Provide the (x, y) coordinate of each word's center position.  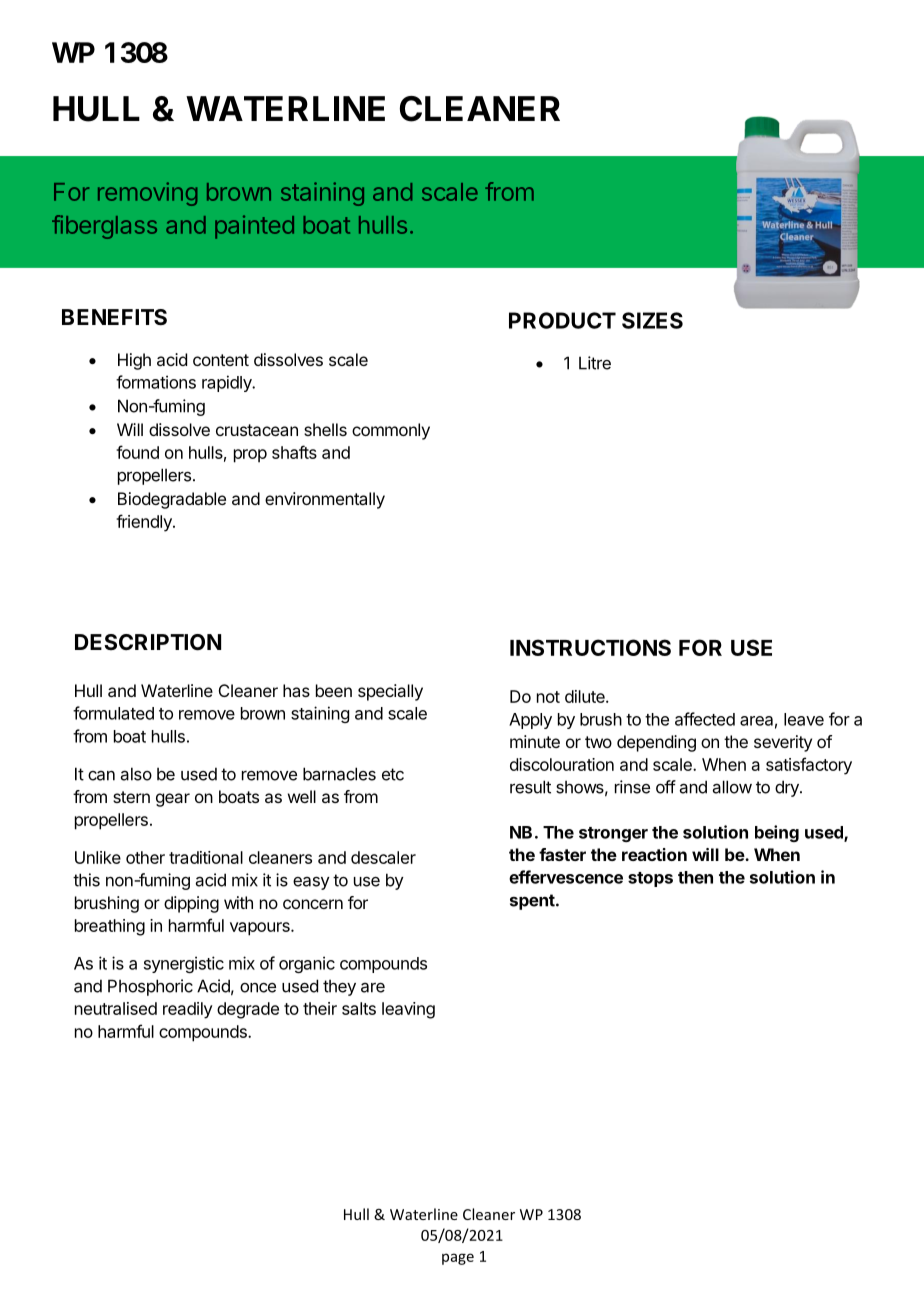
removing (147, 194)
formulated (113, 713)
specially (390, 692)
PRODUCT (562, 320)
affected (705, 719)
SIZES (652, 320)
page (458, 1259)
